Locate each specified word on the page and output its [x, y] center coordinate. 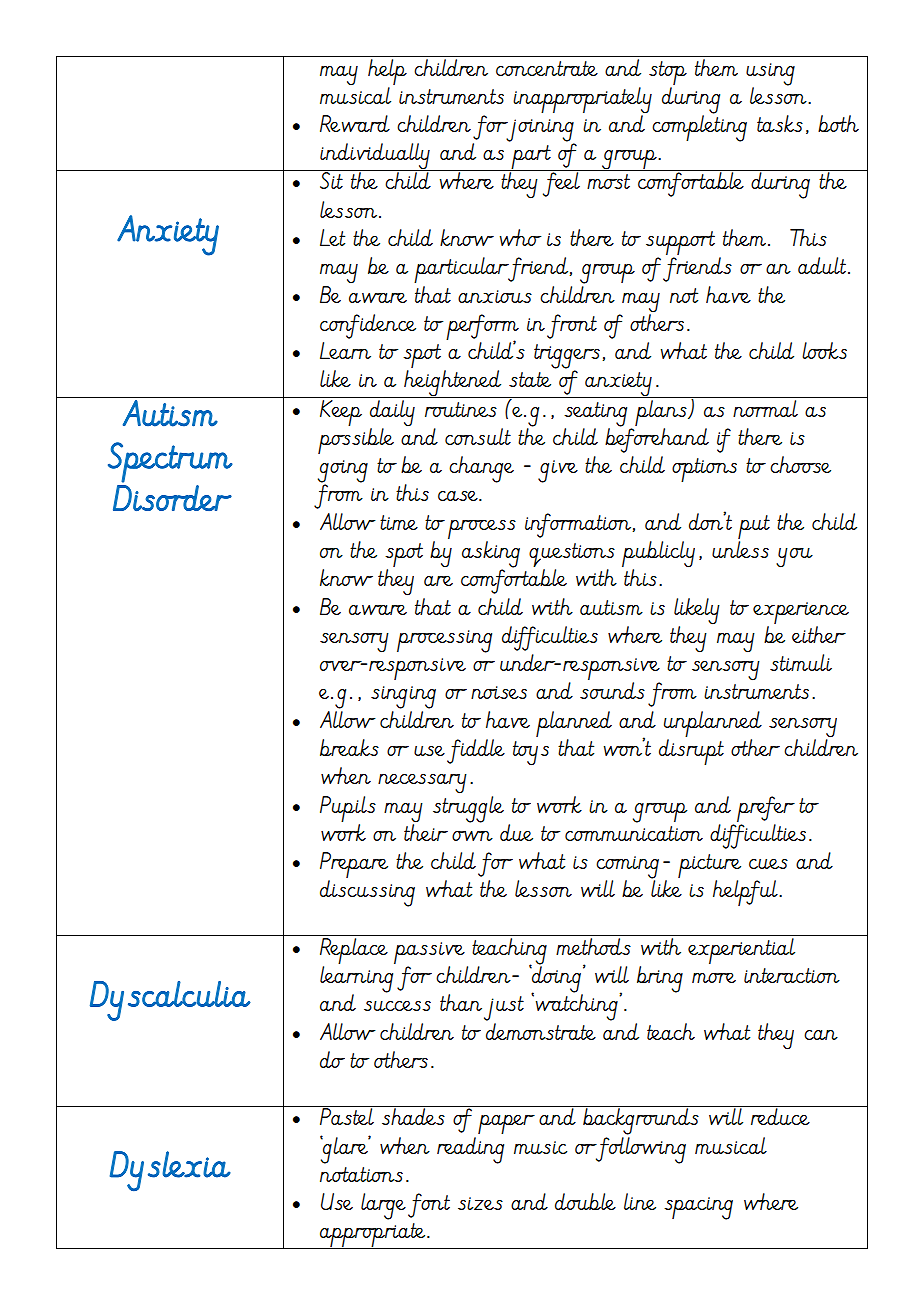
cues [768, 863]
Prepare [354, 866]
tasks [780, 123]
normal [765, 407]
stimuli [801, 662]
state [530, 379]
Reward [355, 123]
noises [499, 692]
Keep [341, 411]
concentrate [547, 68]
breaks [349, 747]
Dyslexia [170, 1171]
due [516, 832]
